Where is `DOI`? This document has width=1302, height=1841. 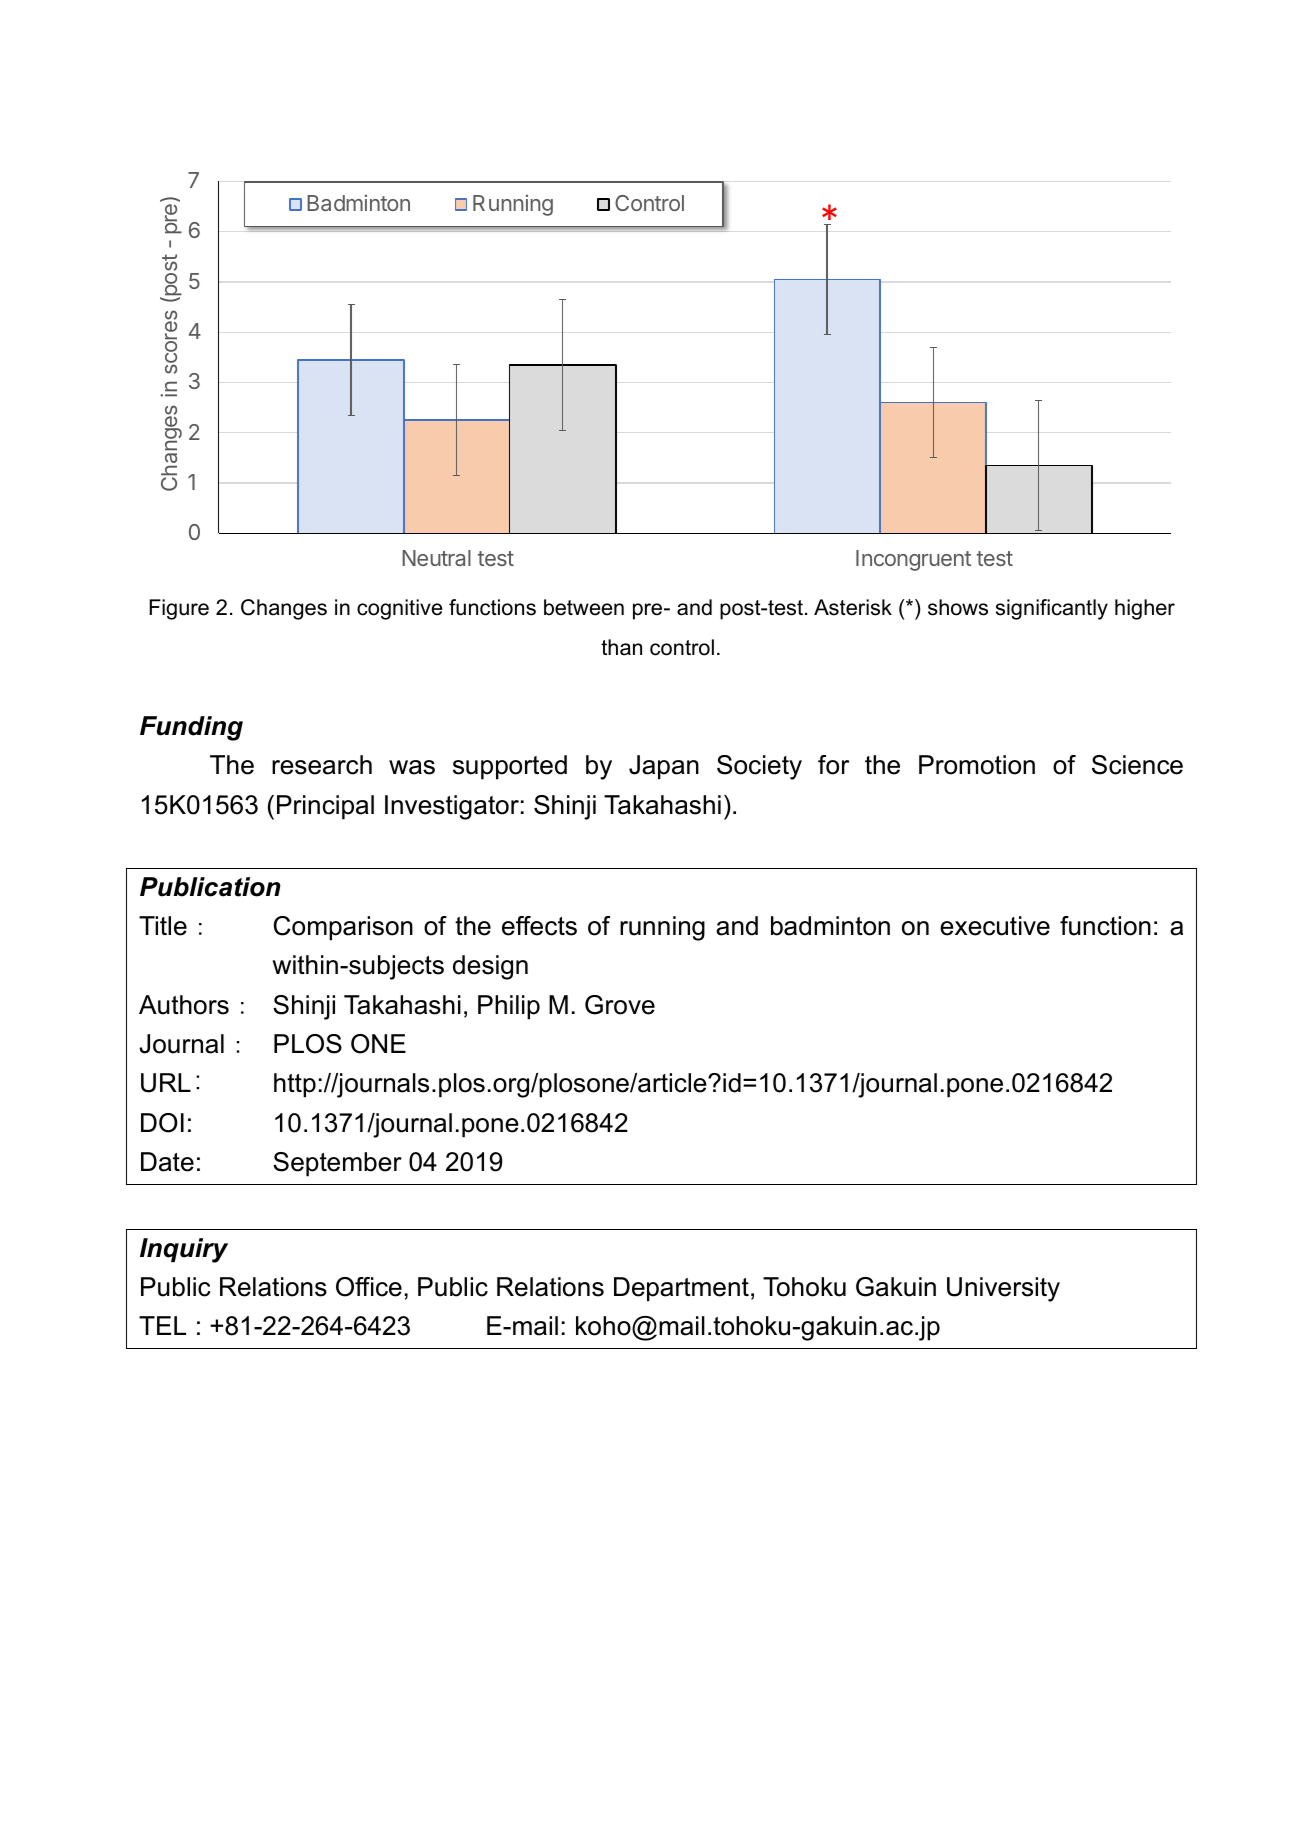
DOI is located at coordinates (162, 1123).
